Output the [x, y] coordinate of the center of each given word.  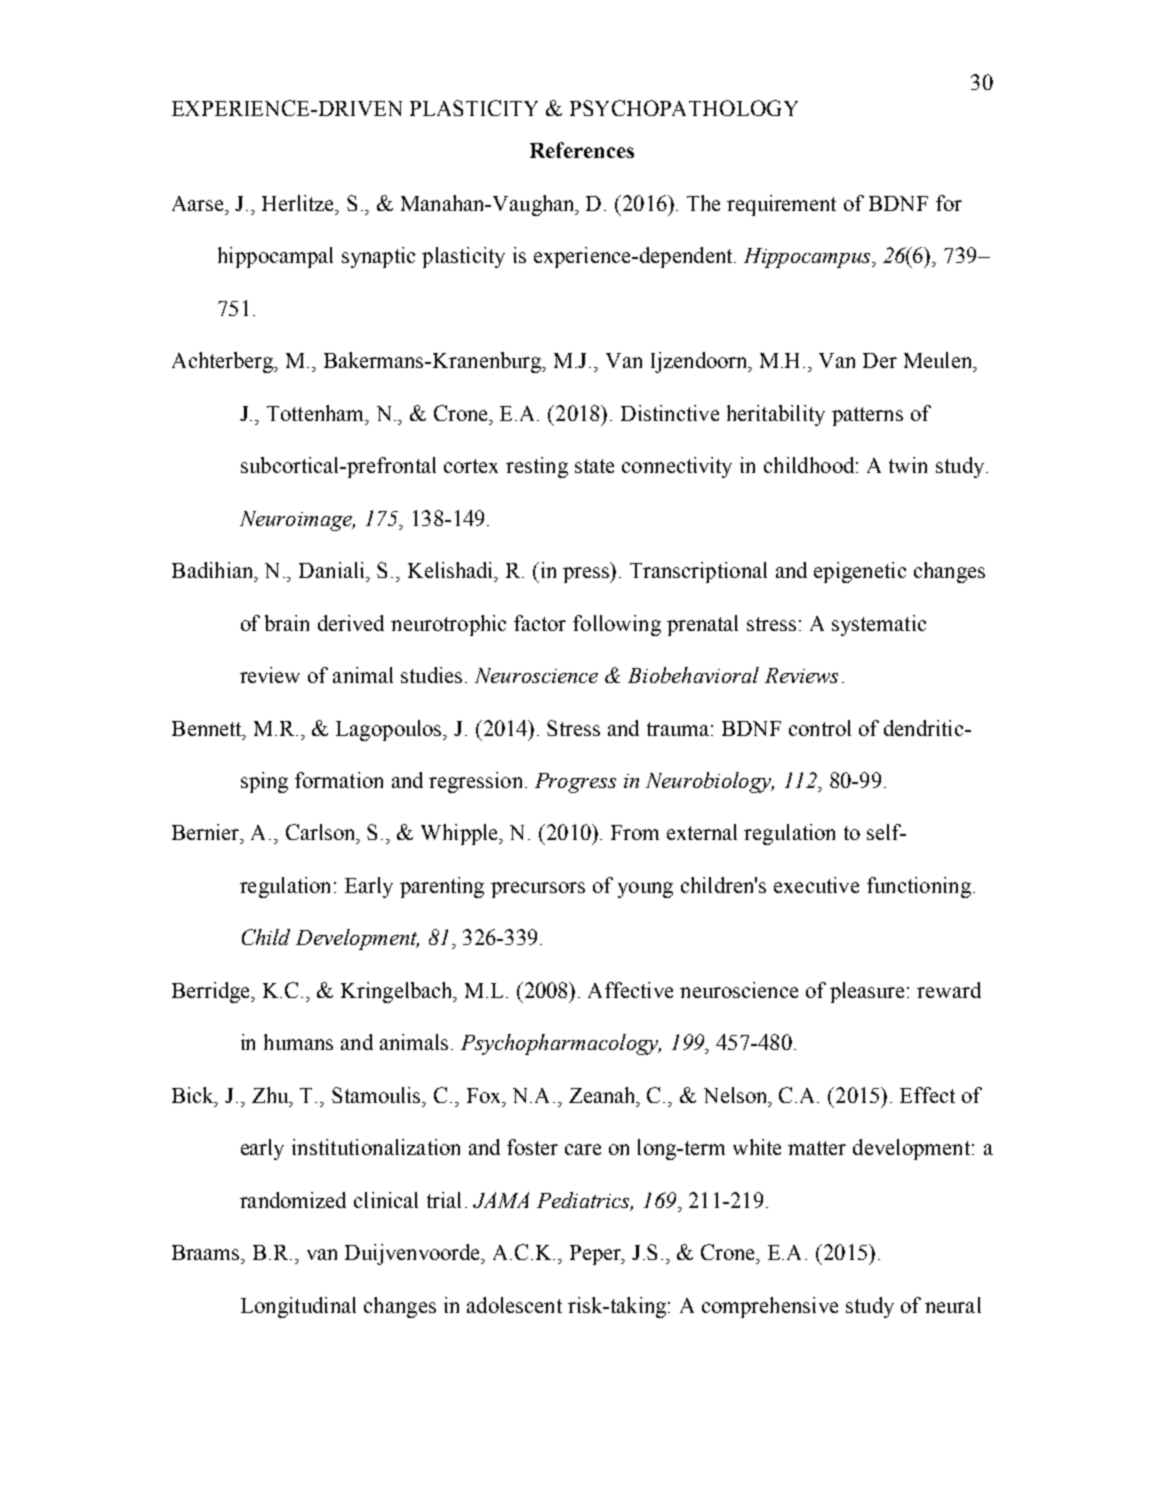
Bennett [208, 729]
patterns [867, 416]
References [582, 150]
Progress [575, 783]
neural [953, 1305]
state [594, 466]
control [820, 728]
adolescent [514, 1305]
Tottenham [317, 413]
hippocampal [275, 257]
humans [298, 1042]
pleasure [869, 992]
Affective [630, 990]
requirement [781, 205]
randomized [293, 1200]
